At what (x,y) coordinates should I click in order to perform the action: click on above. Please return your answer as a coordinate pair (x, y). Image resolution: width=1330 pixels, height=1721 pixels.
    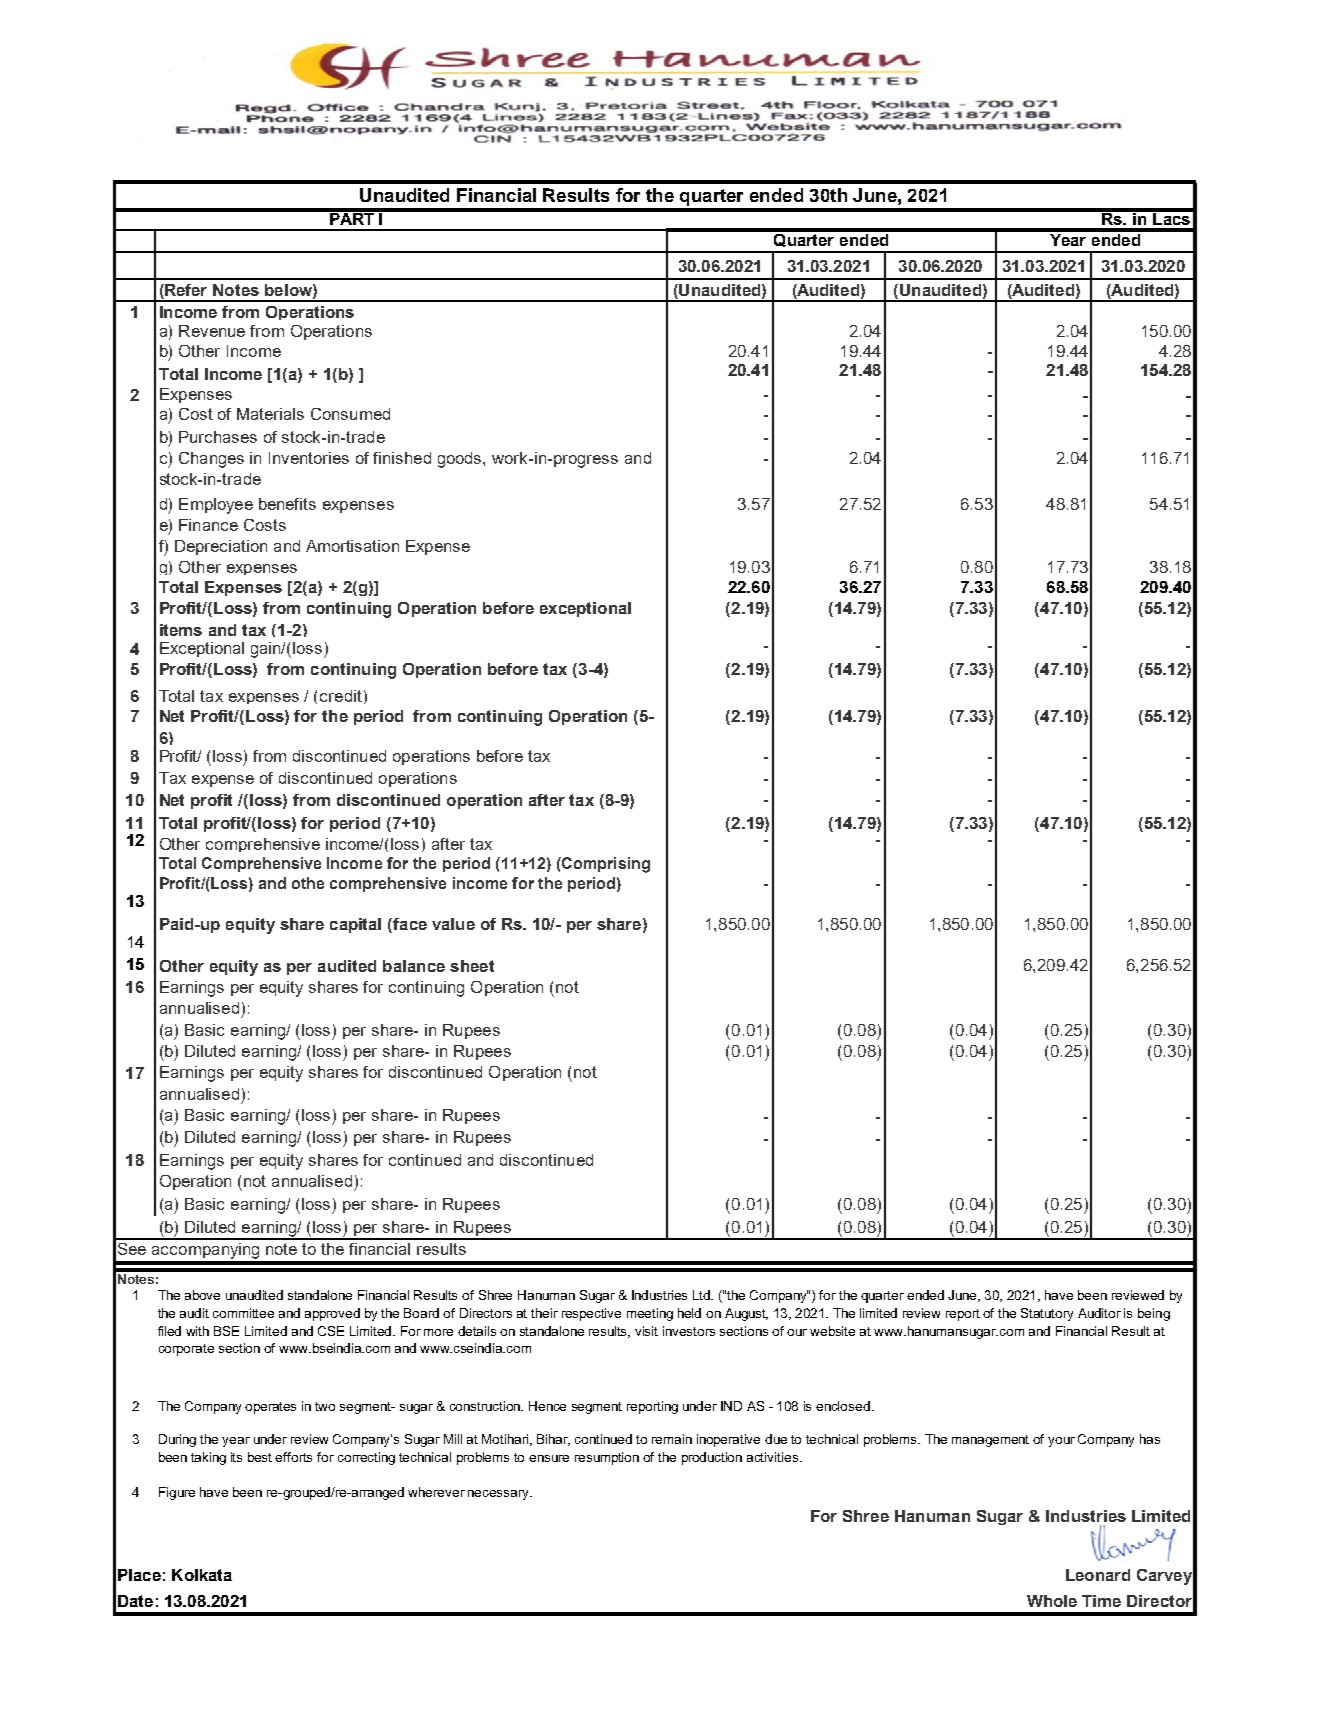
    Looking at the image, I should click on (202, 1295).
